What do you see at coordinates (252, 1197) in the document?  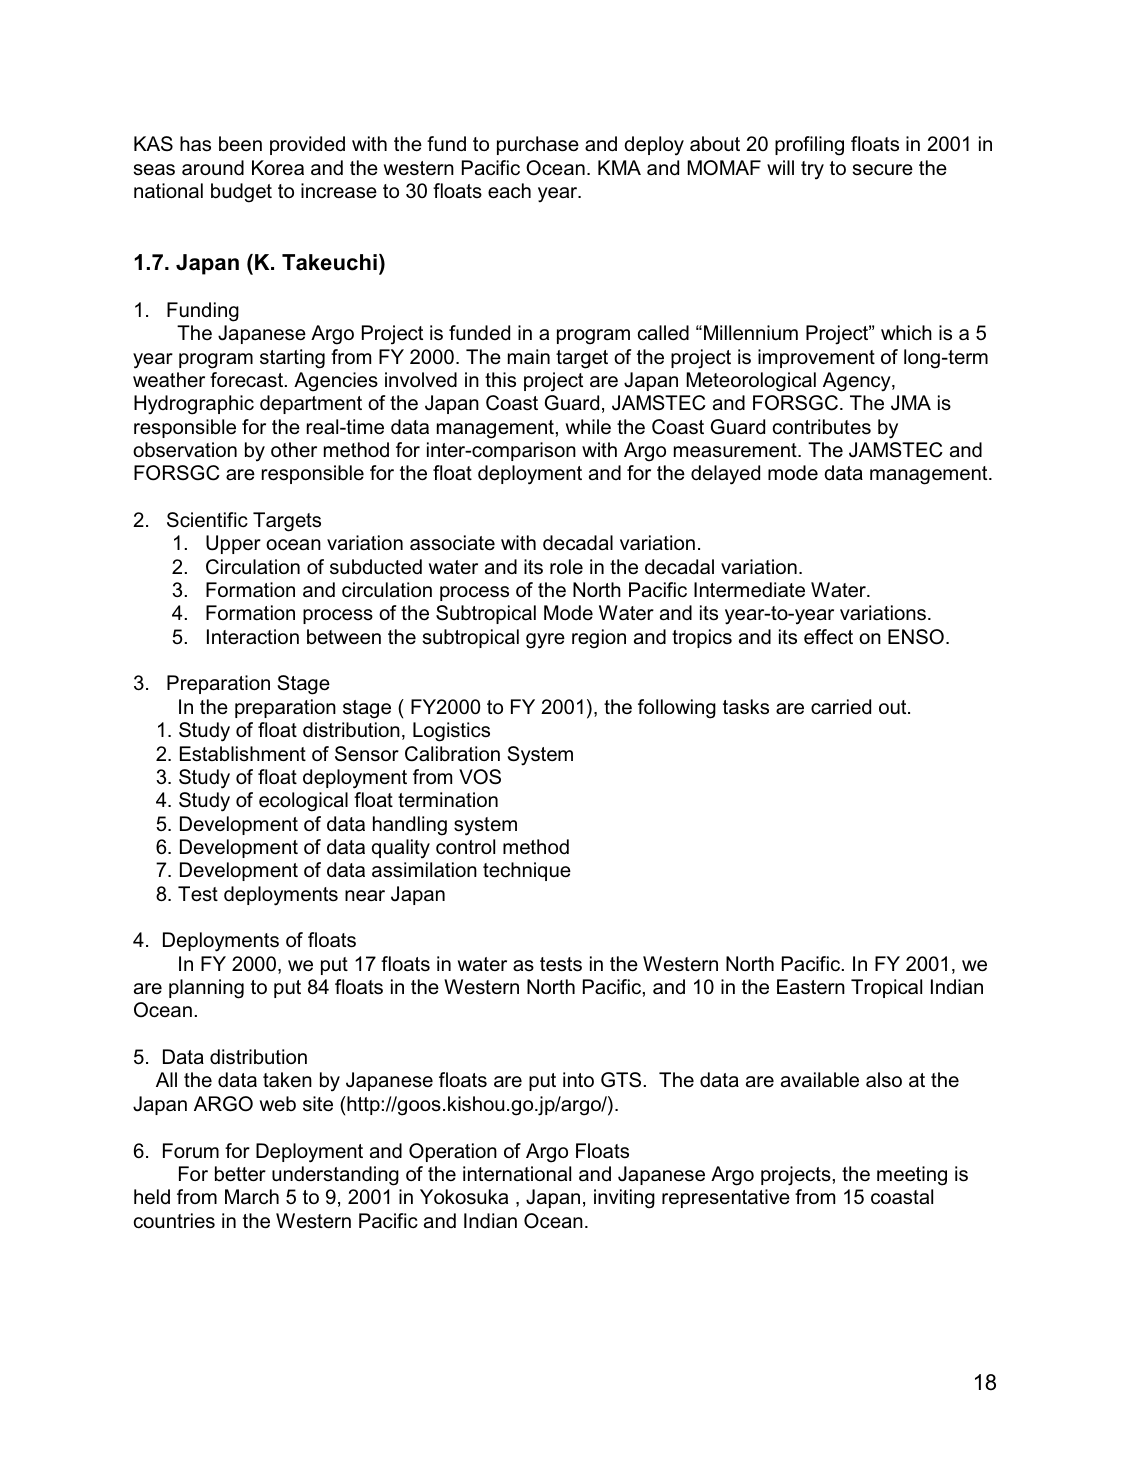 I see `March` at bounding box center [252, 1197].
